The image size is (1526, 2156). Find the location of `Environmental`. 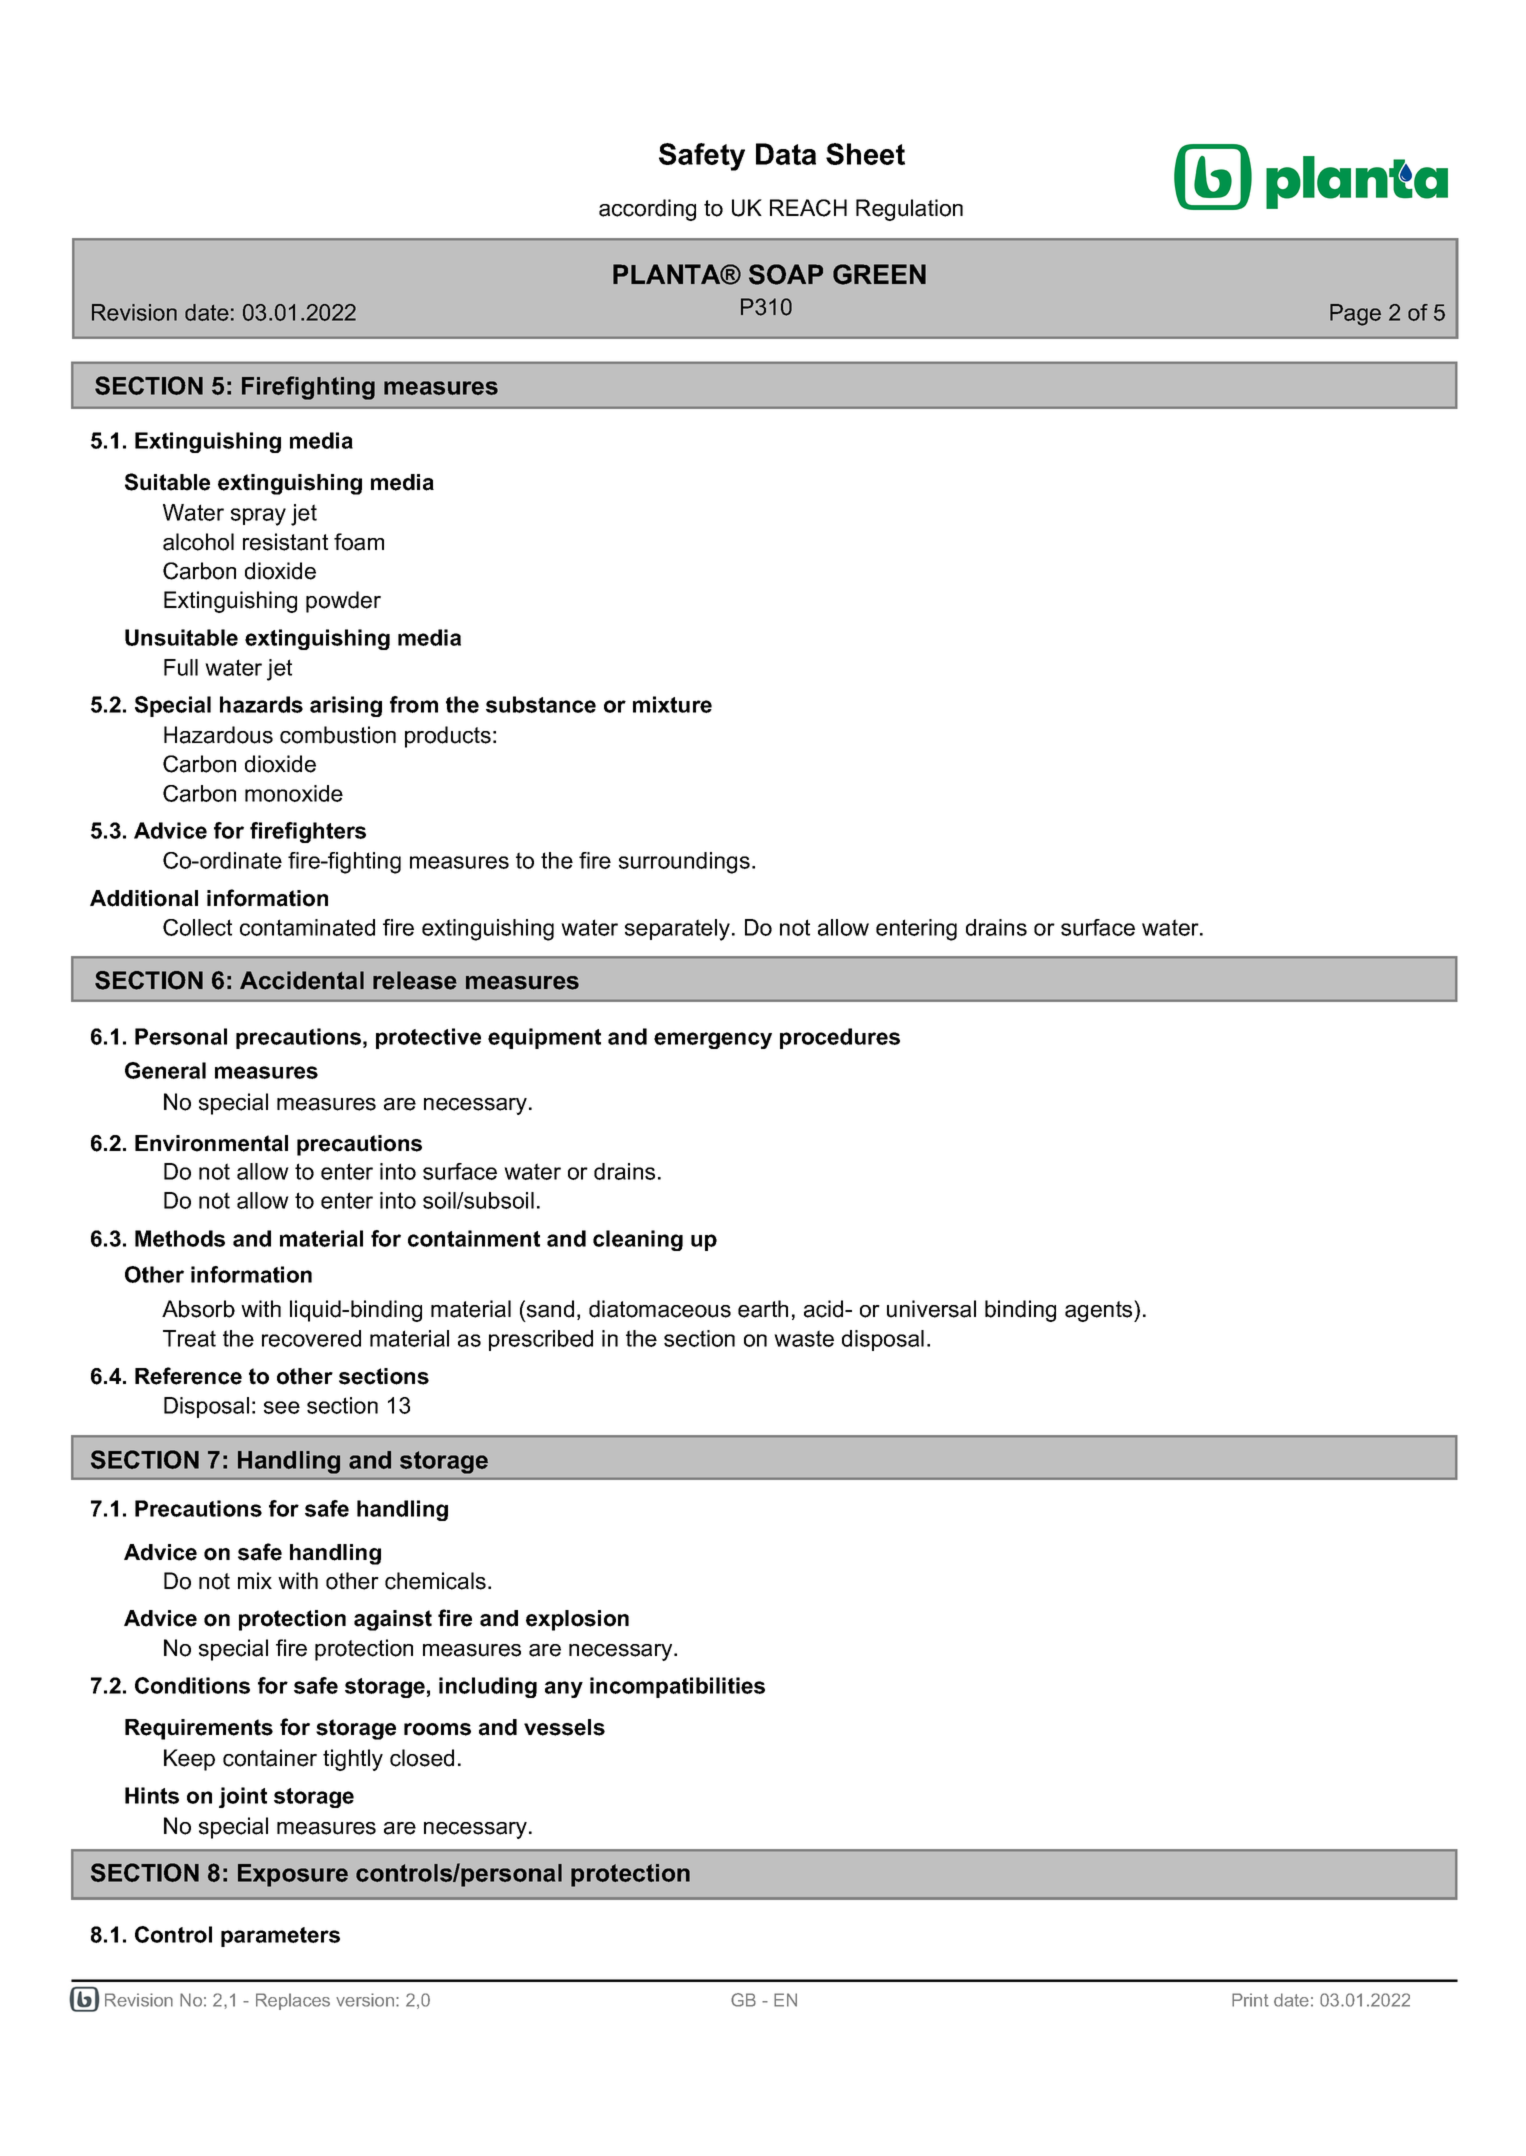

Environmental is located at coordinates (211, 1143).
